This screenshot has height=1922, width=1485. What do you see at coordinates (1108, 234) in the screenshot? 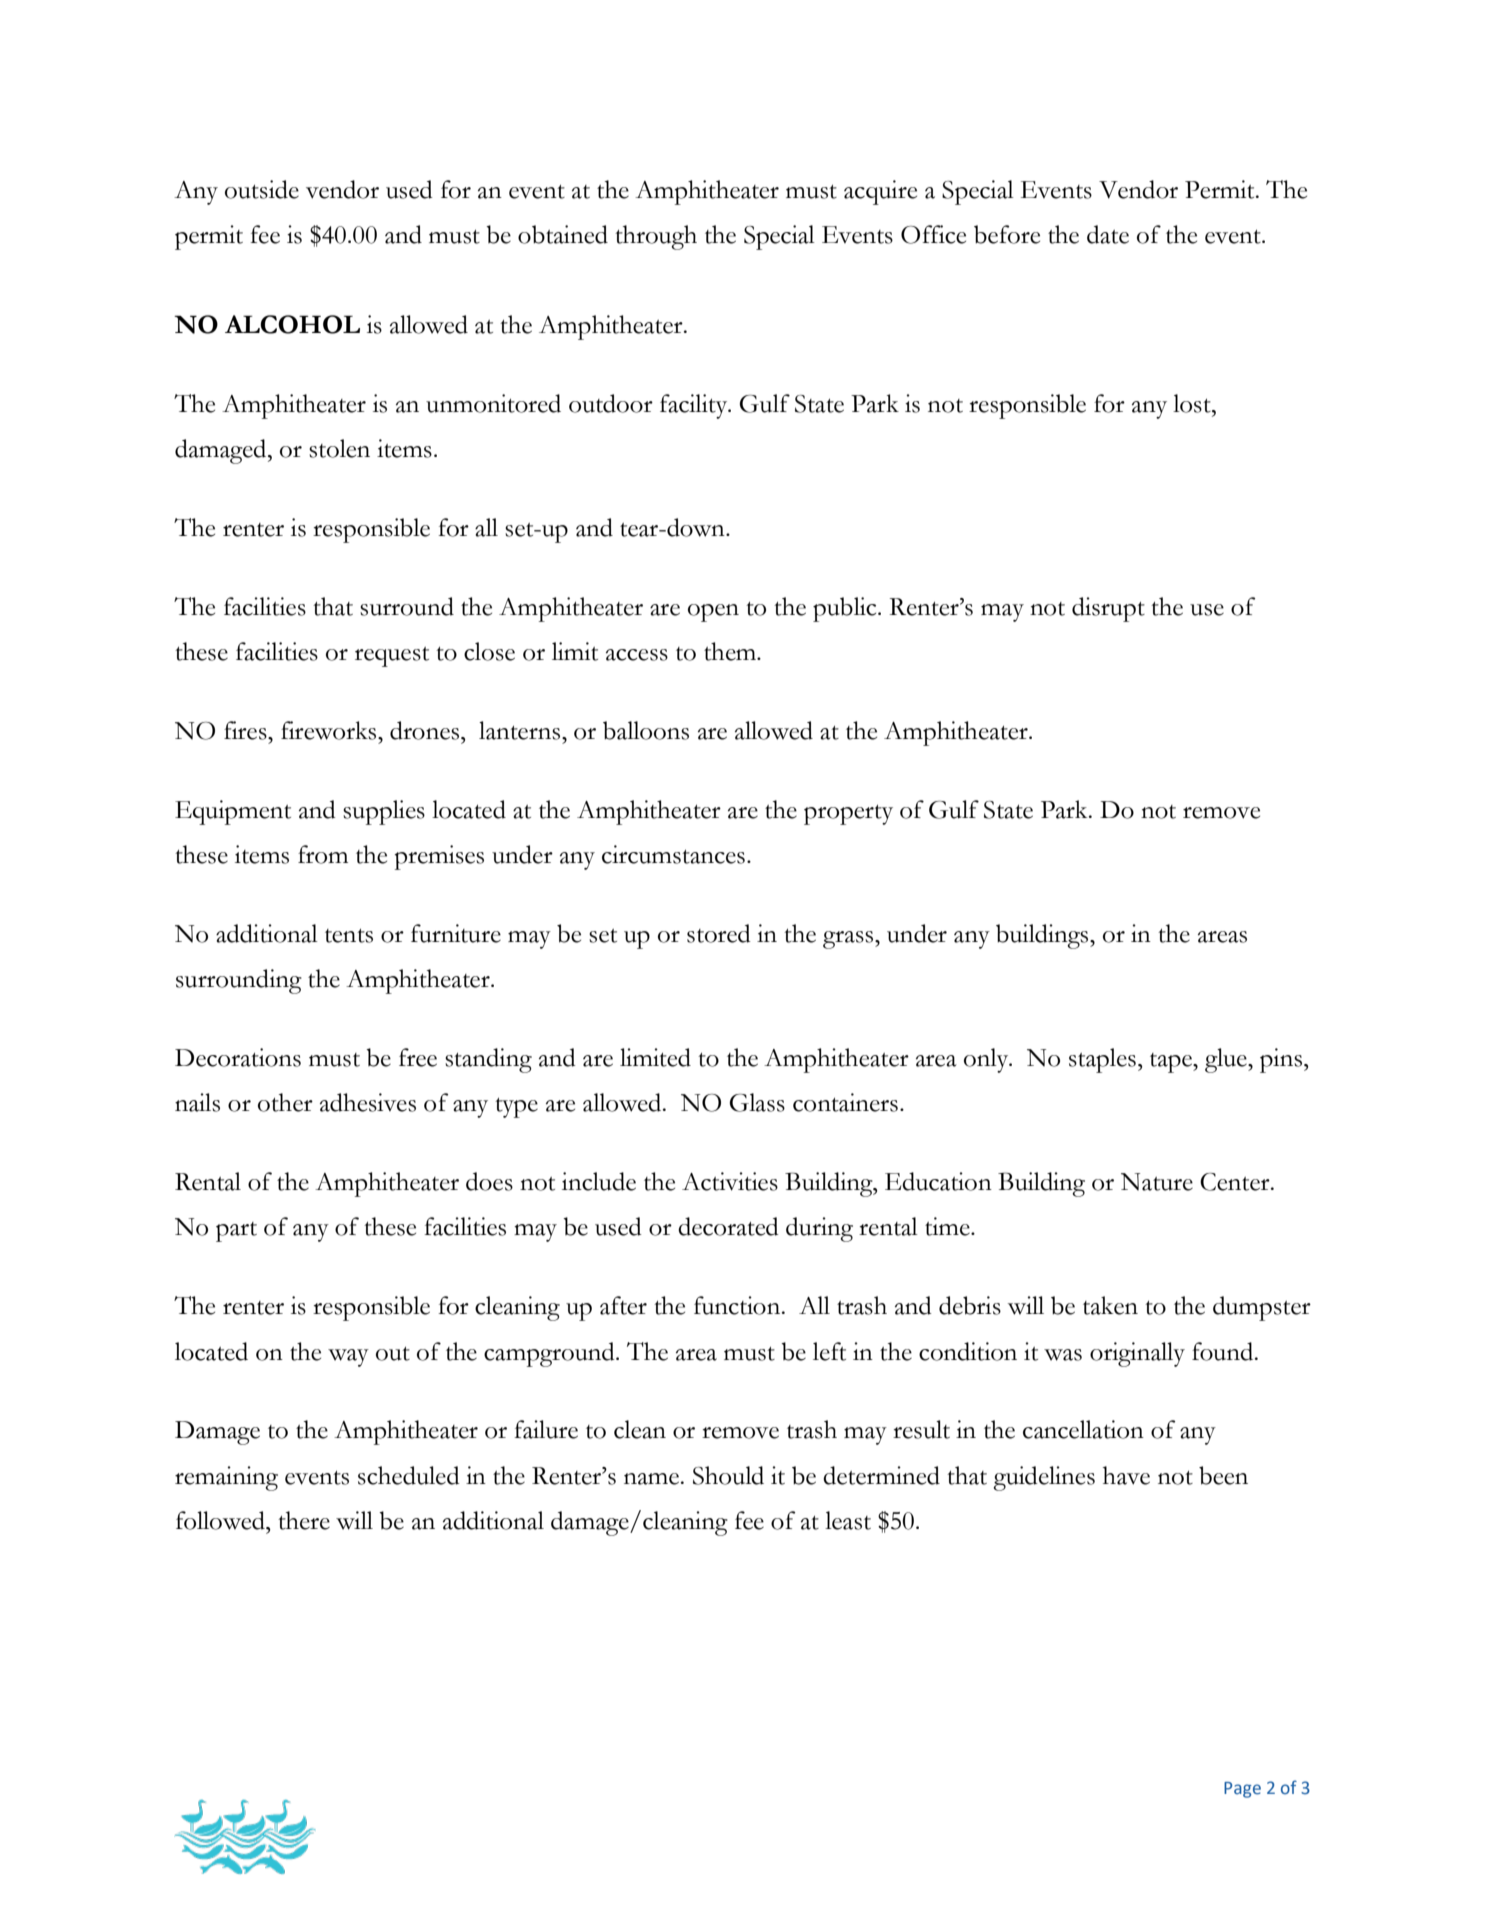
I see `date` at bounding box center [1108, 234].
